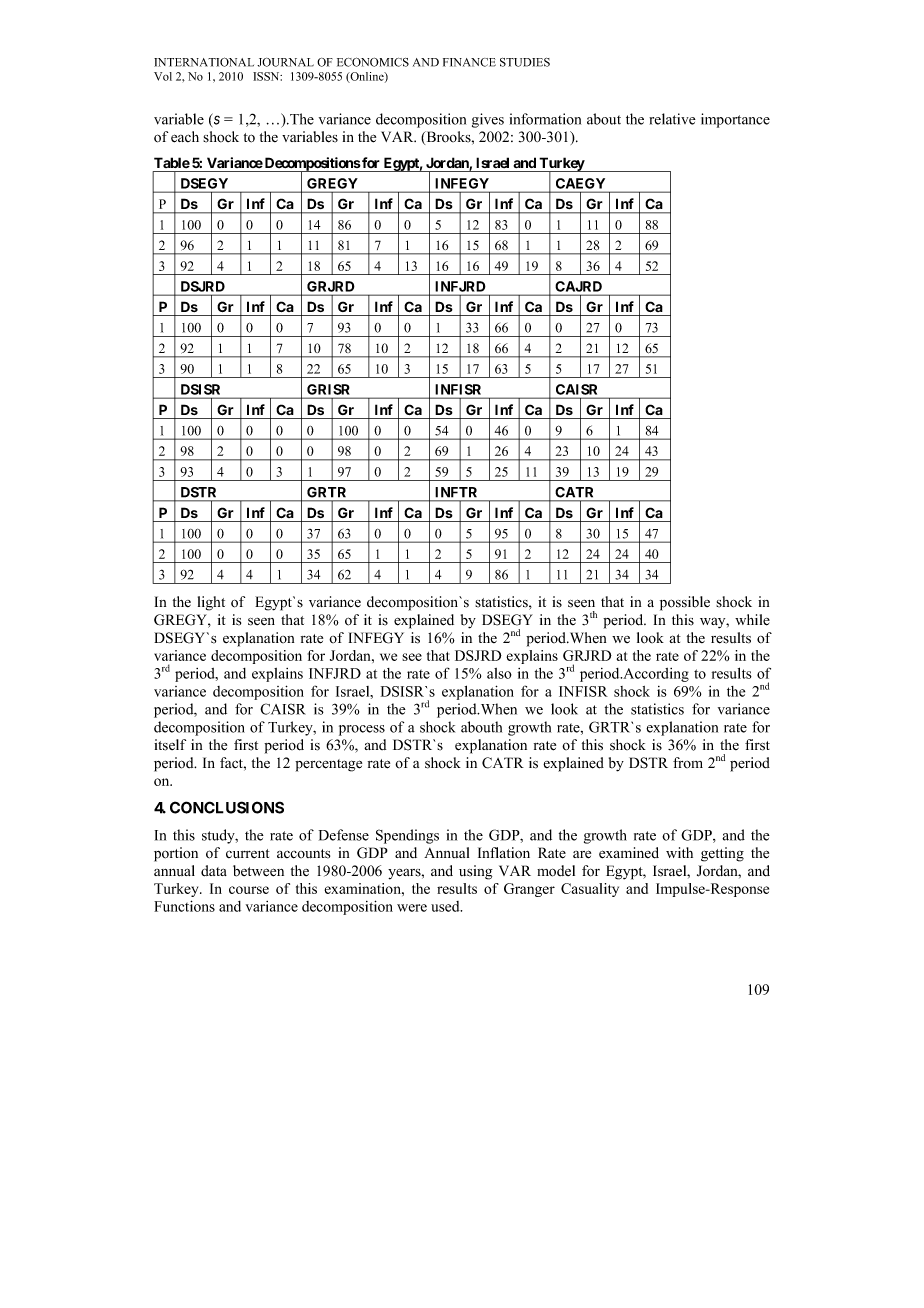 Image resolution: width=924 pixels, height=1308 pixels. I want to click on course, so click(249, 890).
